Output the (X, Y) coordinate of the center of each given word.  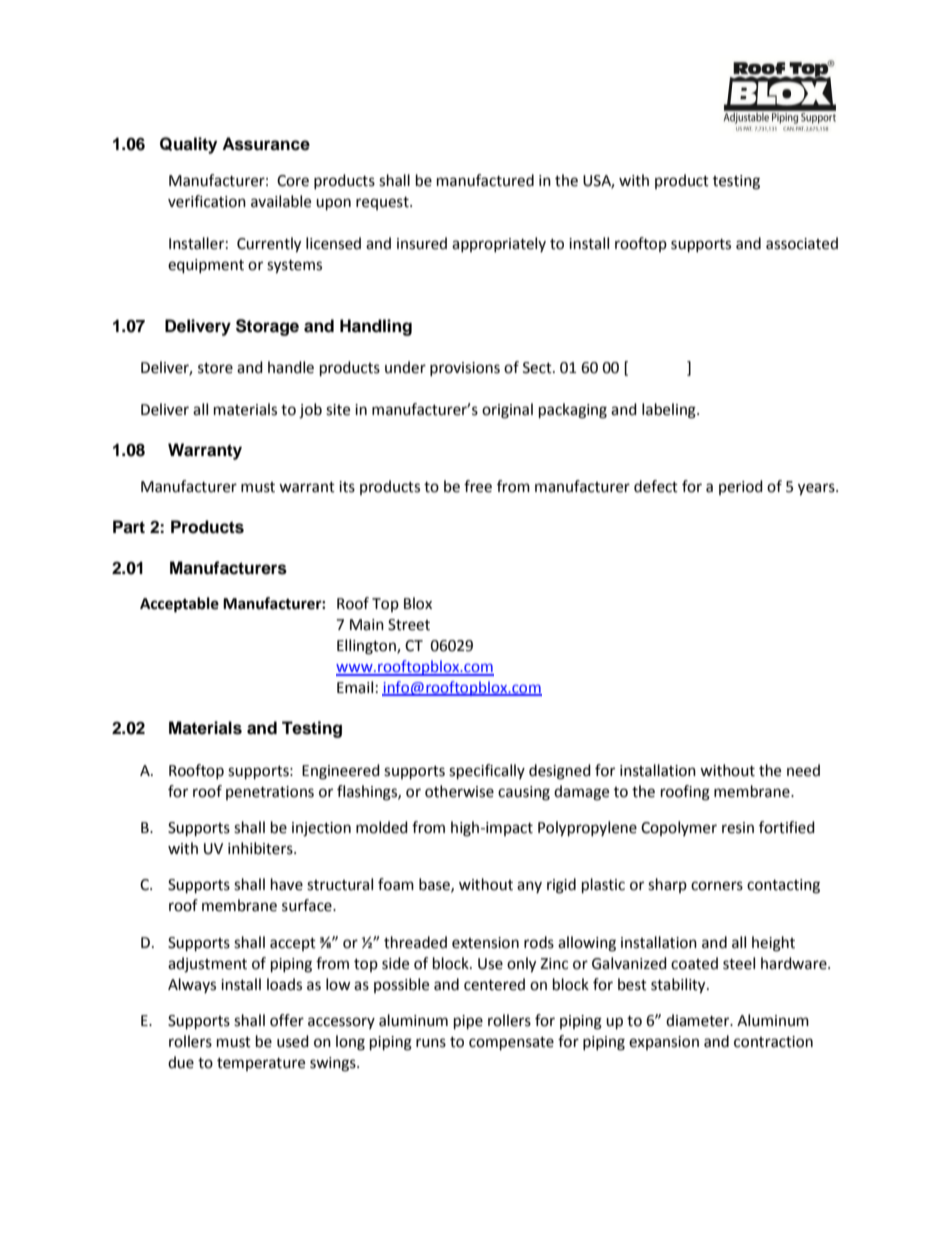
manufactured (485, 180)
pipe (468, 1022)
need (803, 770)
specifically (487, 772)
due (181, 1062)
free (478, 486)
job (310, 411)
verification (207, 201)
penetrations (270, 793)
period (741, 487)
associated (802, 243)
